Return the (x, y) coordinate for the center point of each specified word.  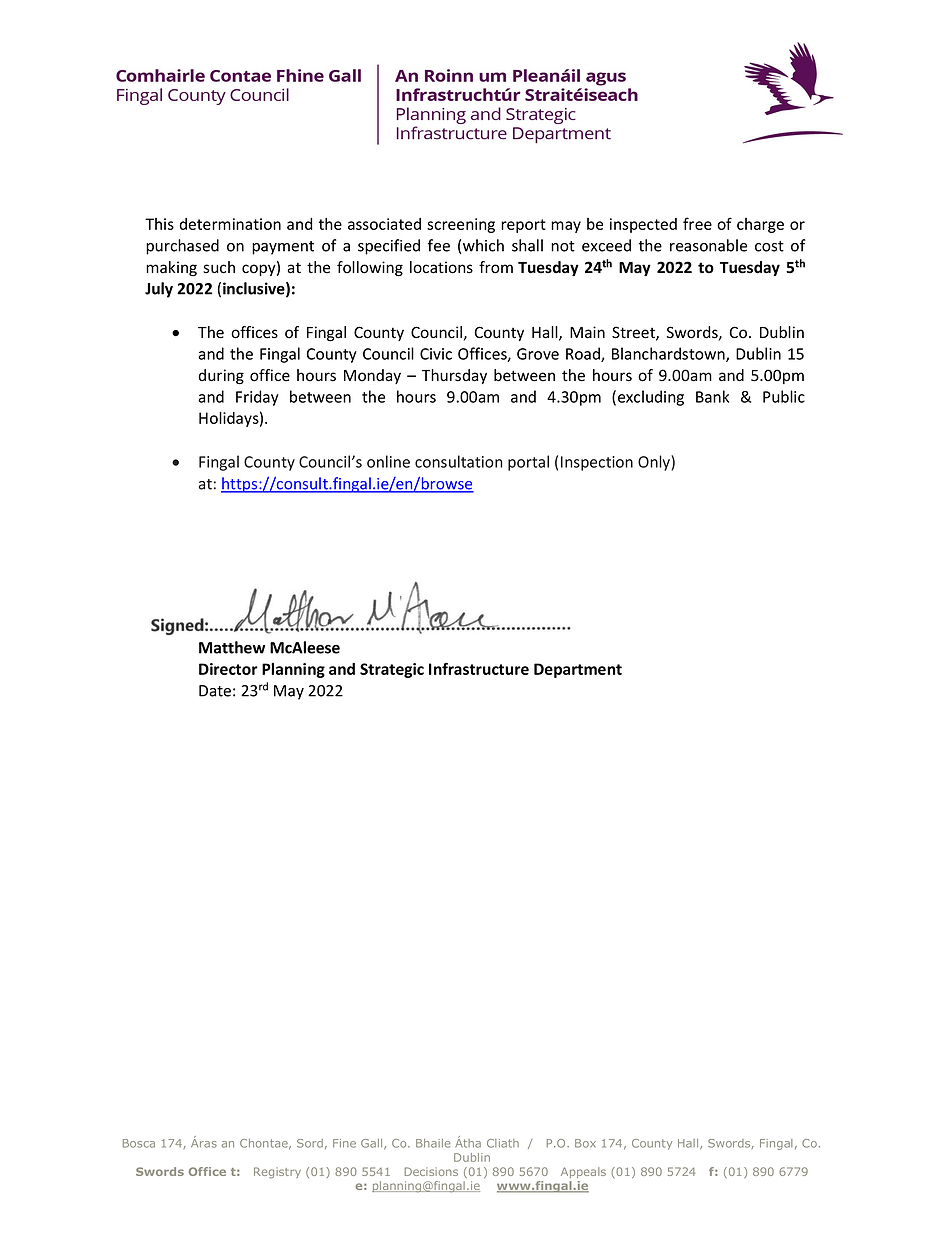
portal (528, 463)
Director (228, 669)
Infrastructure (479, 668)
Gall (373, 1144)
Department (578, 670)
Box (585, 1143)
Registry (277, 1173)
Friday (257, 398)
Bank (712, 396)
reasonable (708, 245)
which (483, 245)
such (219, 267)
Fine (344, 1143)
